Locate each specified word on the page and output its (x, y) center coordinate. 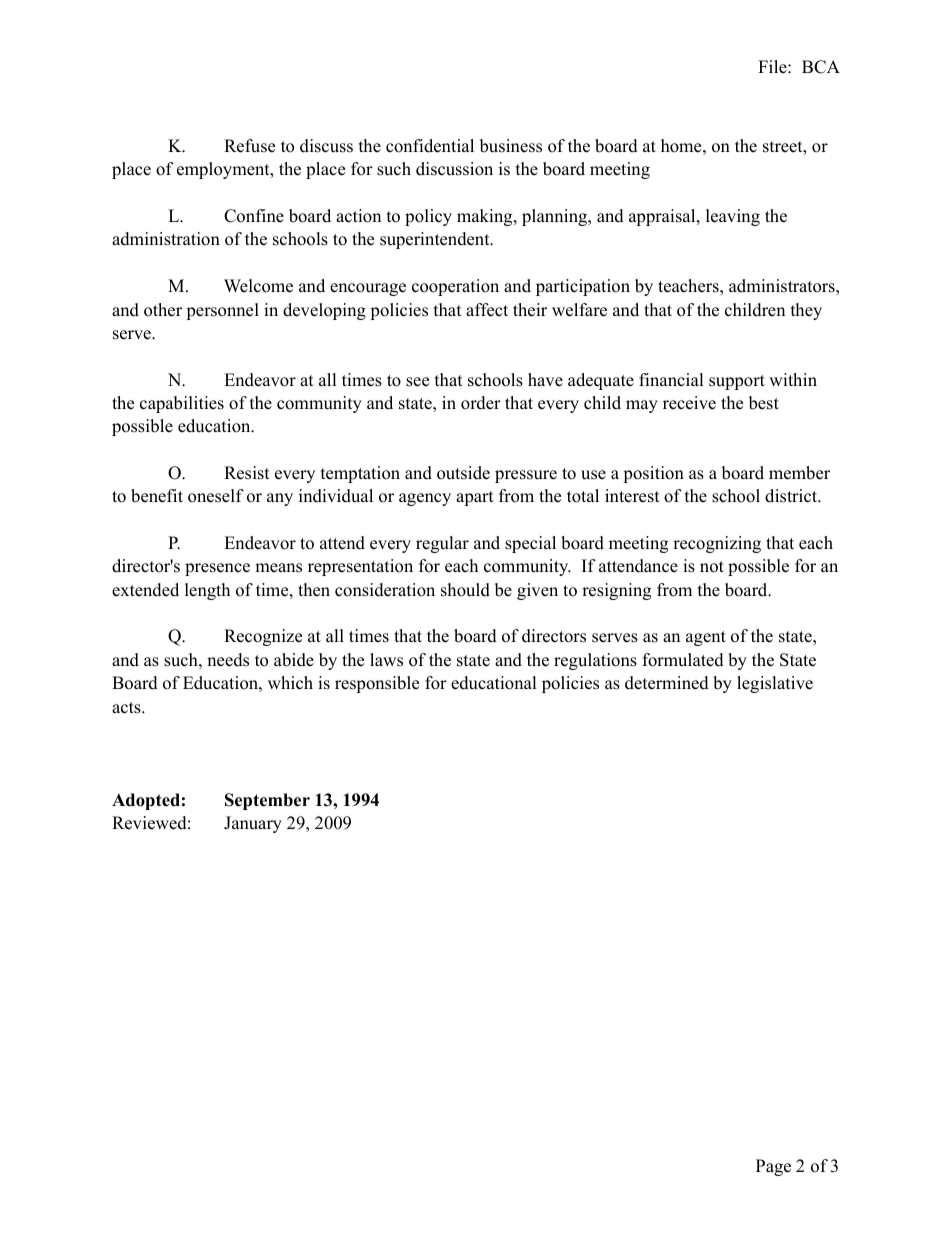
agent (706, 638)
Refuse (249, 146)
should (465, 590)
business (511, 146)
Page (773, 1167)
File (773, 67)
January (253, 824)
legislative (775, 684)
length (207, 591)
